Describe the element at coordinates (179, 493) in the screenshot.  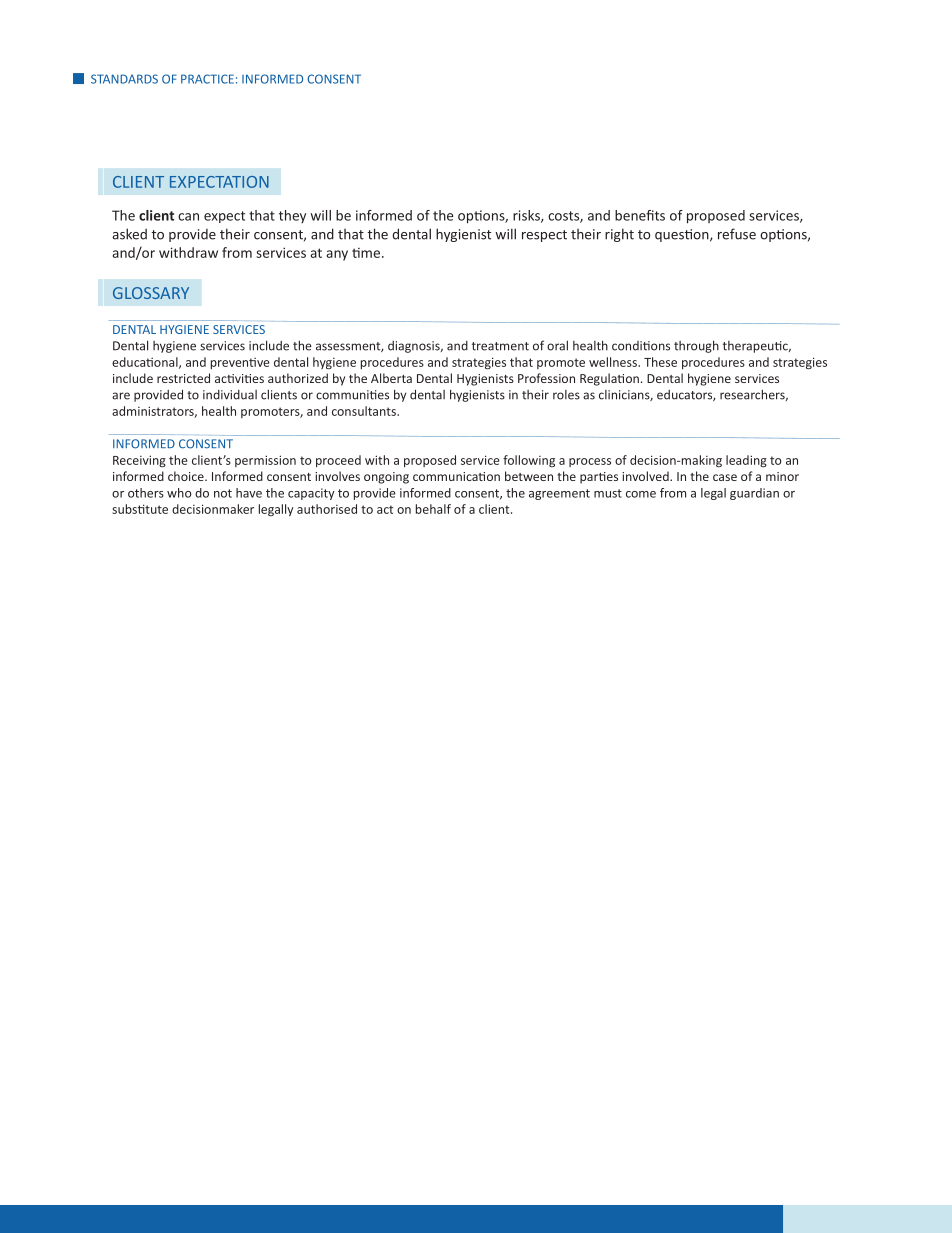
I see `who` at that location.
